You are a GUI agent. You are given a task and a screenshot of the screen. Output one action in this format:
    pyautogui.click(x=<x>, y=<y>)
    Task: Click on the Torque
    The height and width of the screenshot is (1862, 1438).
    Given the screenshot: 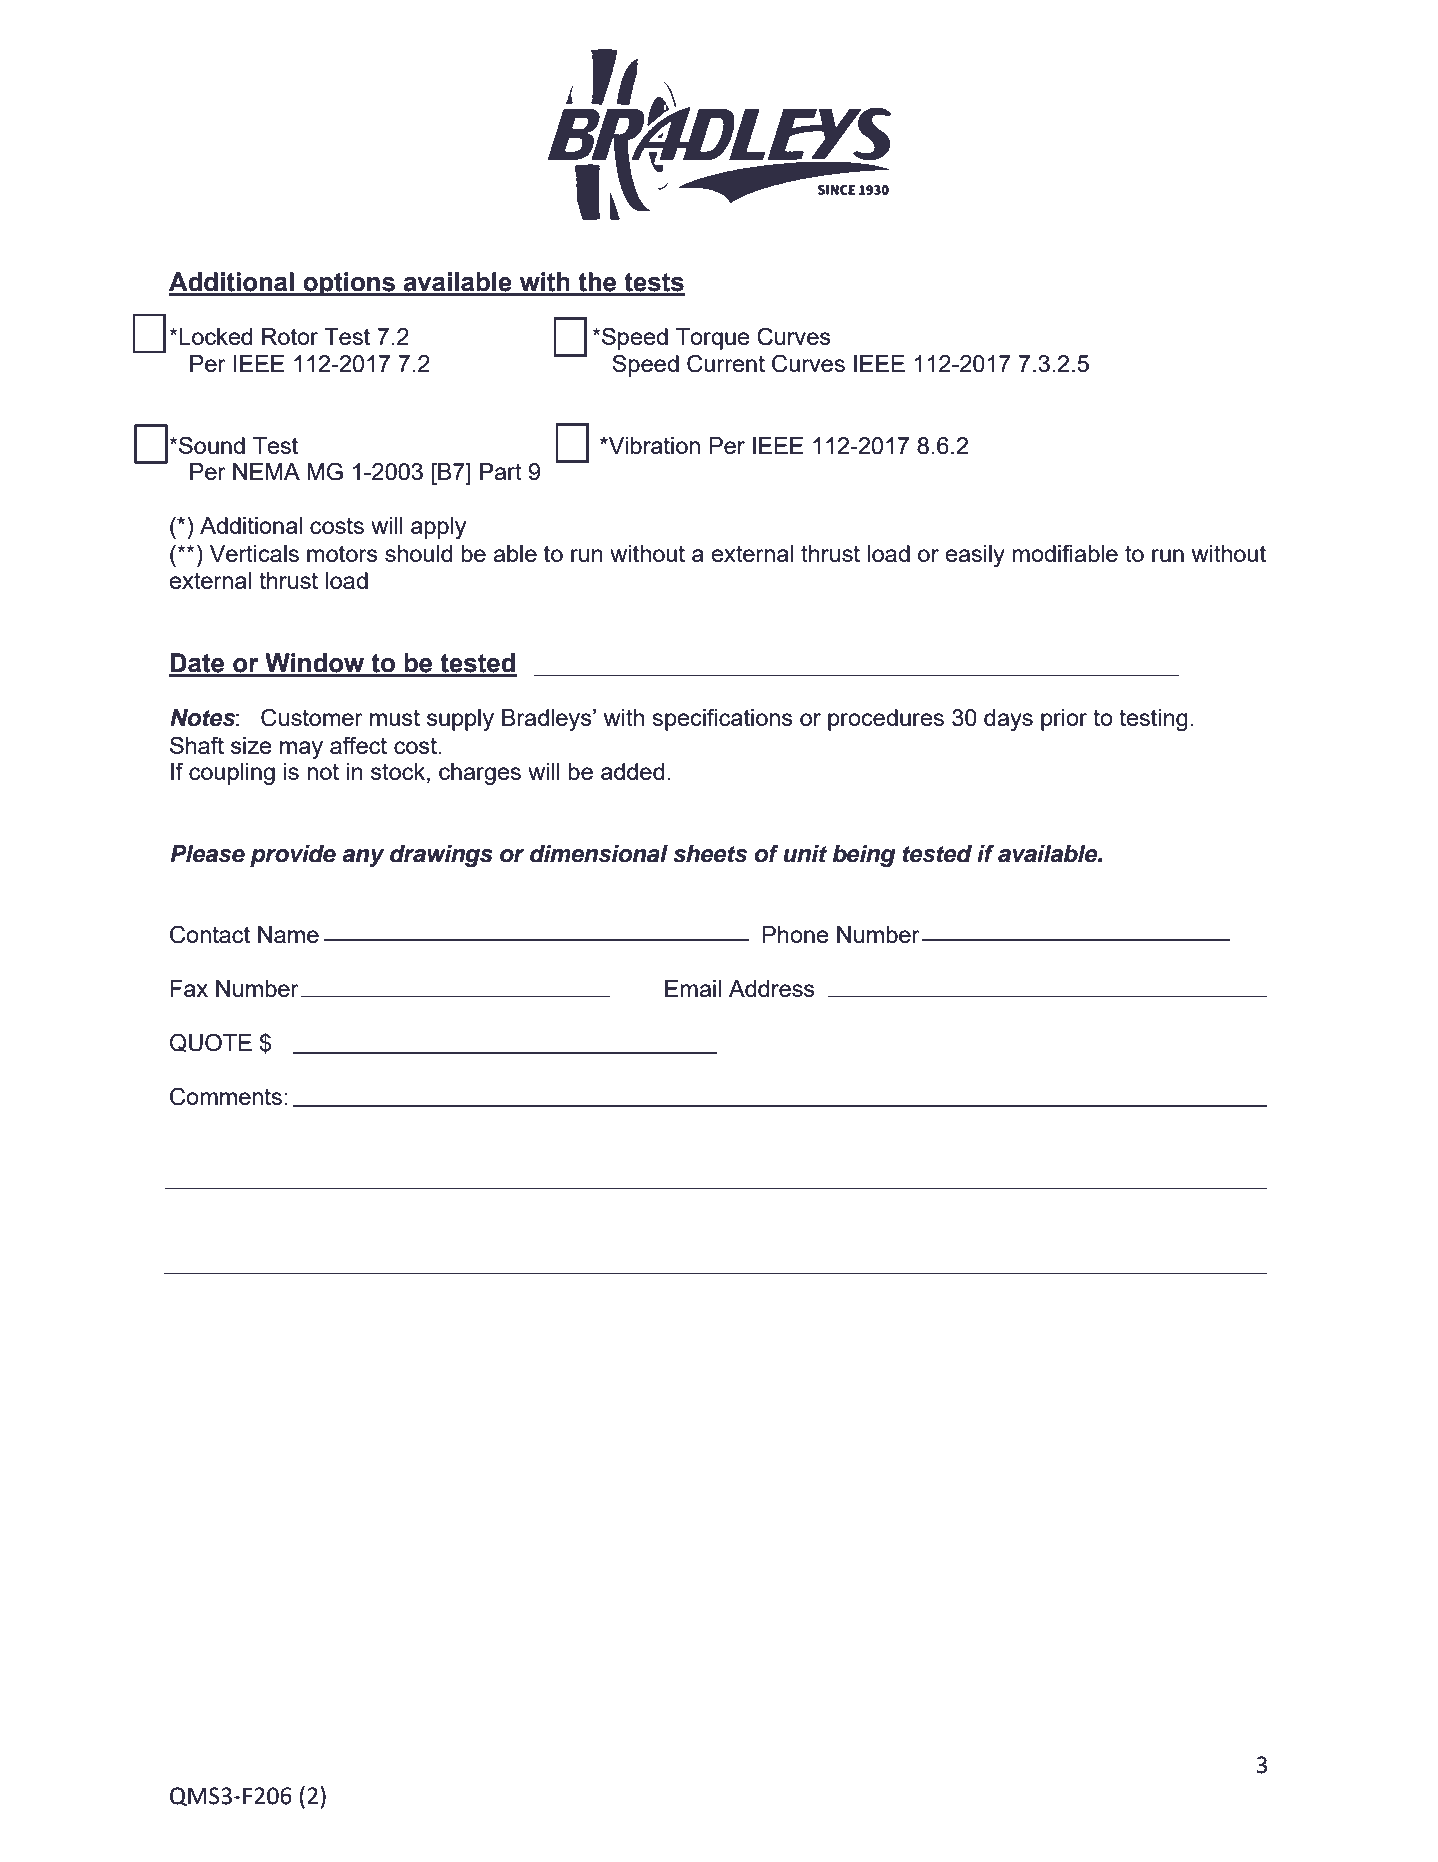 What is the action you would take?
    pyautogui.click(x=713, y=339)
